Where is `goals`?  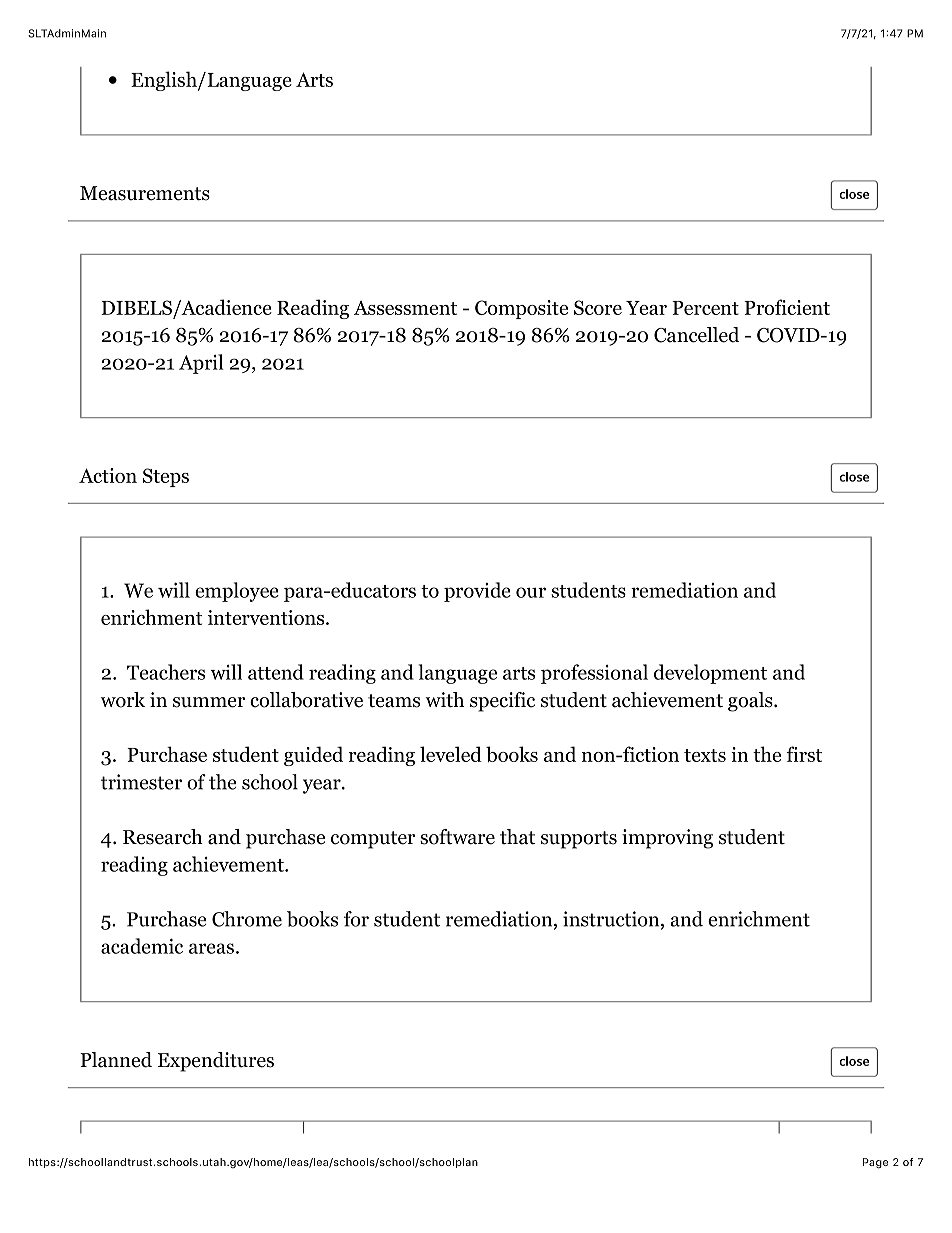 goals is located at coordinates (751, 702).
